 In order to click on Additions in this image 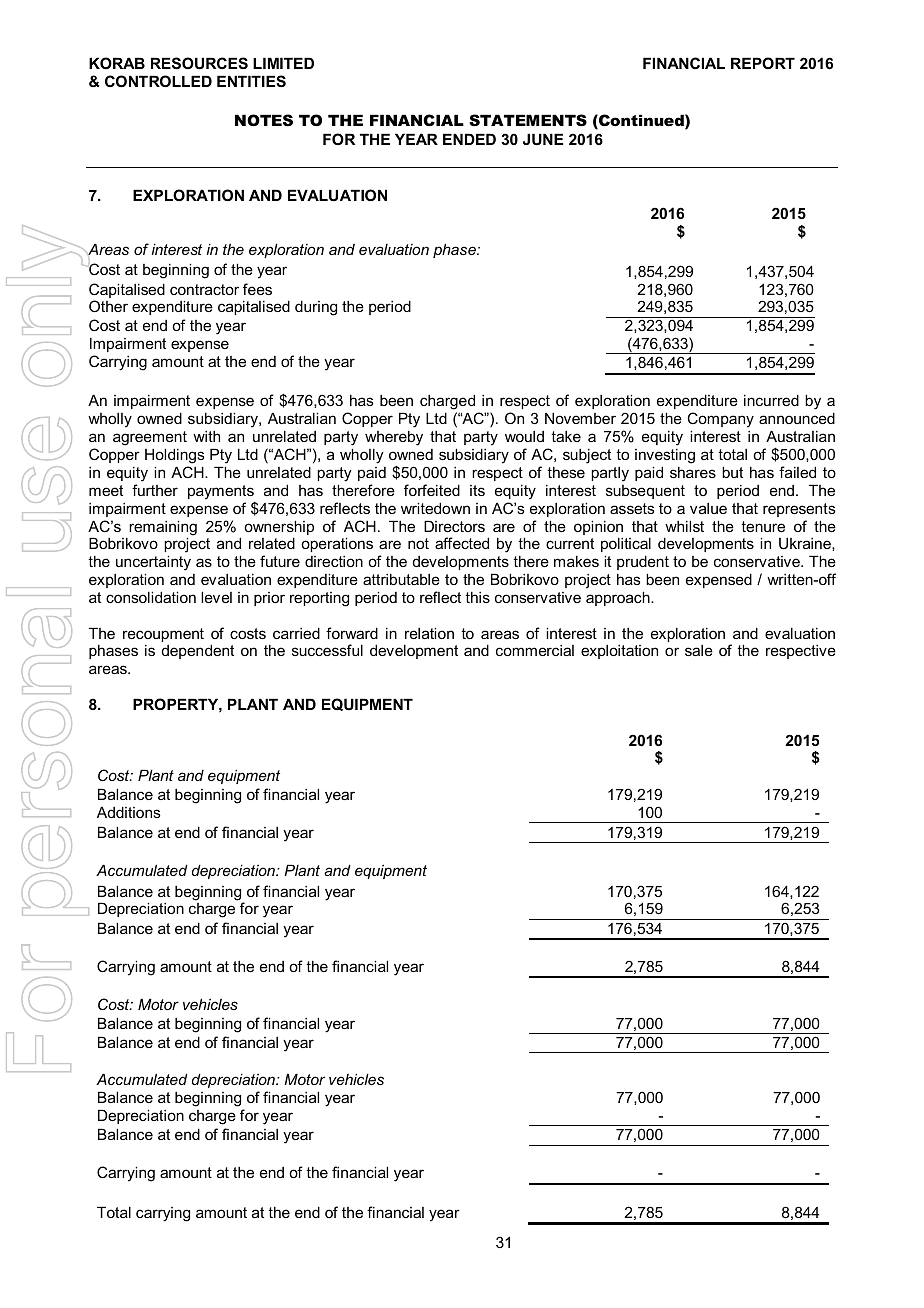, I will do `click(129, 812)`.
